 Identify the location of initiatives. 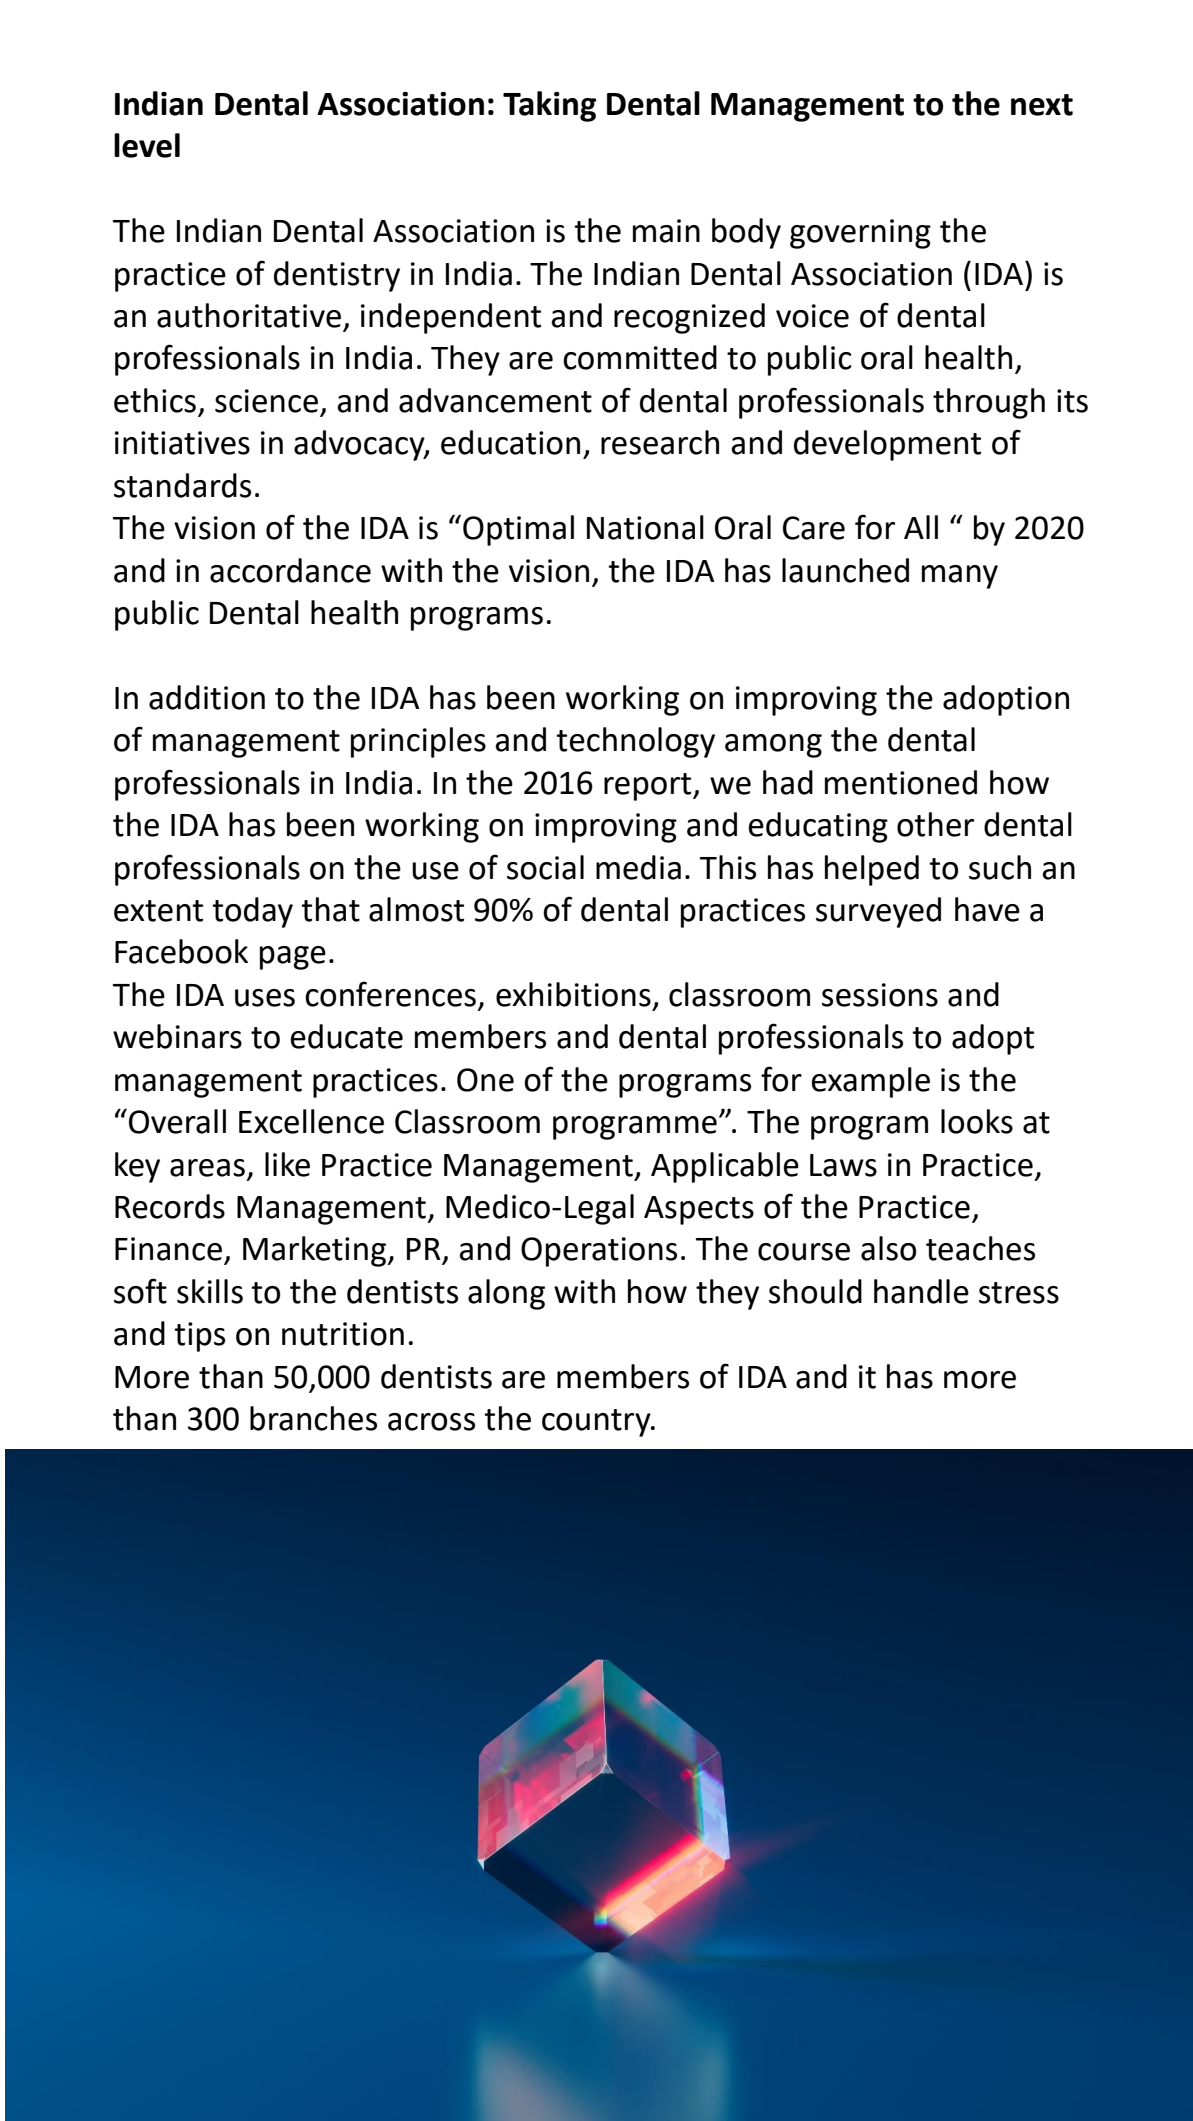
(182, 443).
